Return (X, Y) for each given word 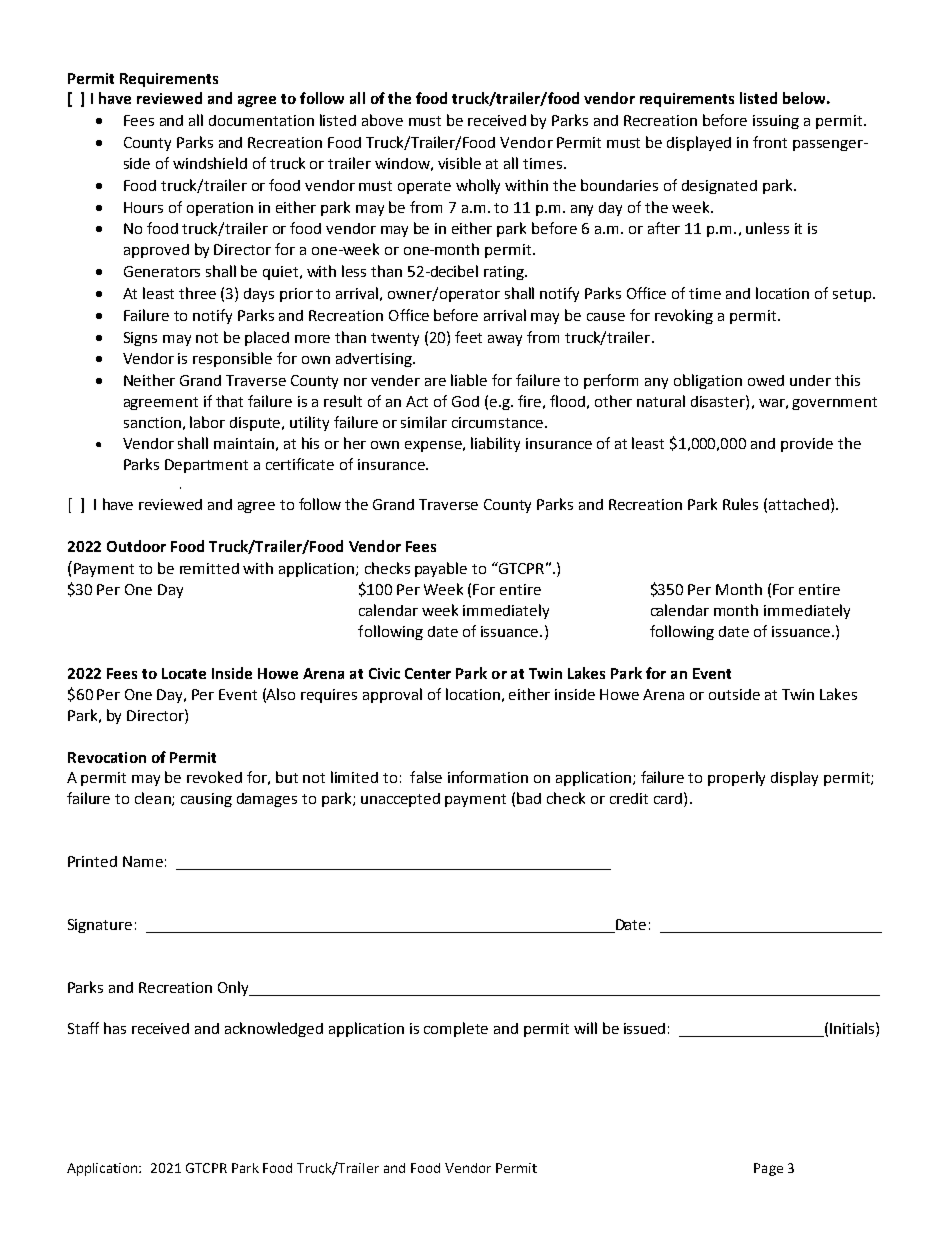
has (115, 1028)
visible (459, 163)
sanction (152, 422)
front (770, 142)
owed (766, 380)
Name (143, 861)
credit (629, 798)
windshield (210, 163)
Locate (184, 673)
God (465, 401)
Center (428, 673)
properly (736, 778)
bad (529, 798)
